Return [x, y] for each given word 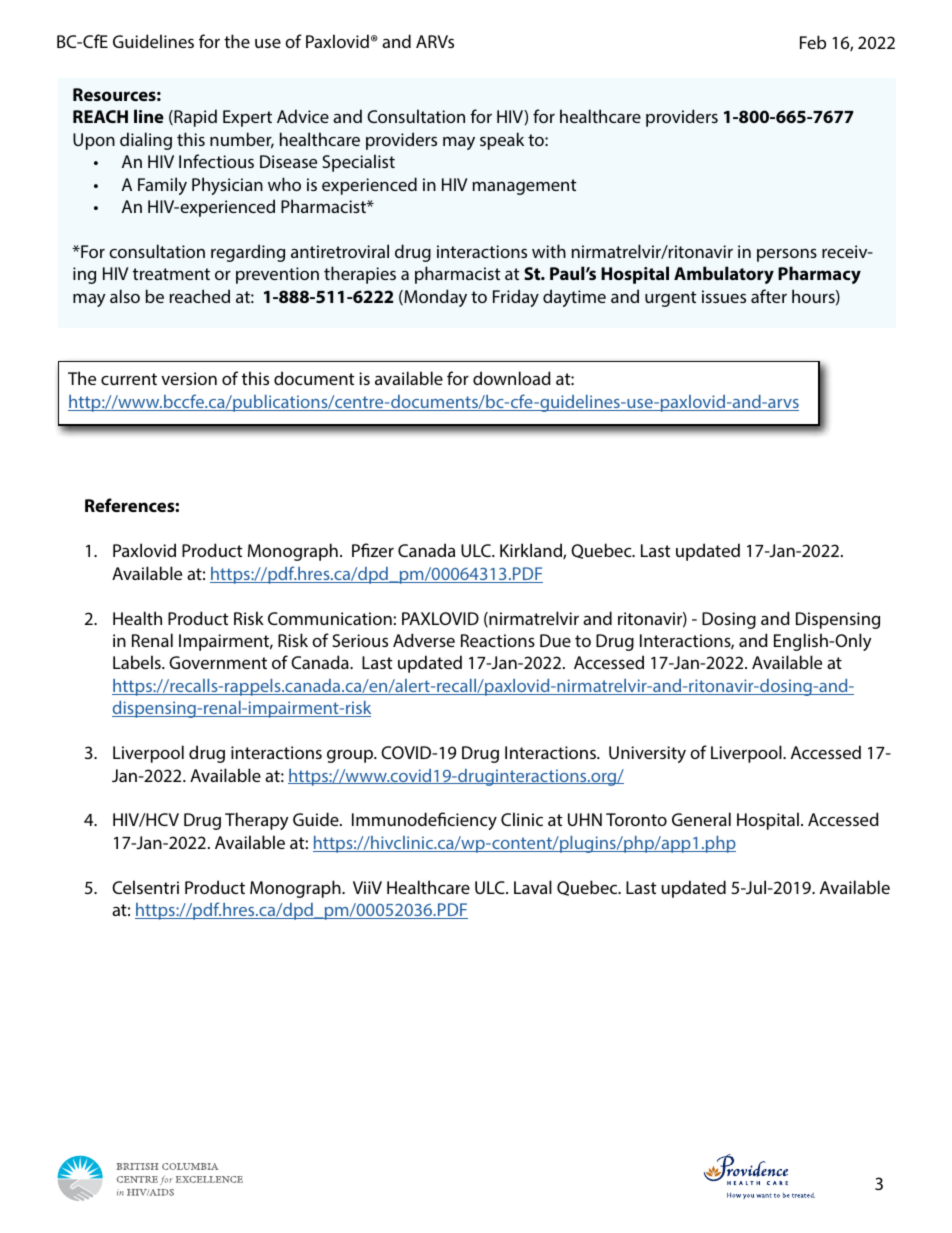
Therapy [257, 821]
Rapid [194, 118]
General [701, 819]
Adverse [424, 640]
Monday [434, 298]
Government [218, 662]
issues [724, 296]
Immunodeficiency [424, 821]
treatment [171, 274]
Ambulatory [724, 275]
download [512, 378]
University [647, 754]
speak [502, 141]
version [189, 378]
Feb [813, 42]
